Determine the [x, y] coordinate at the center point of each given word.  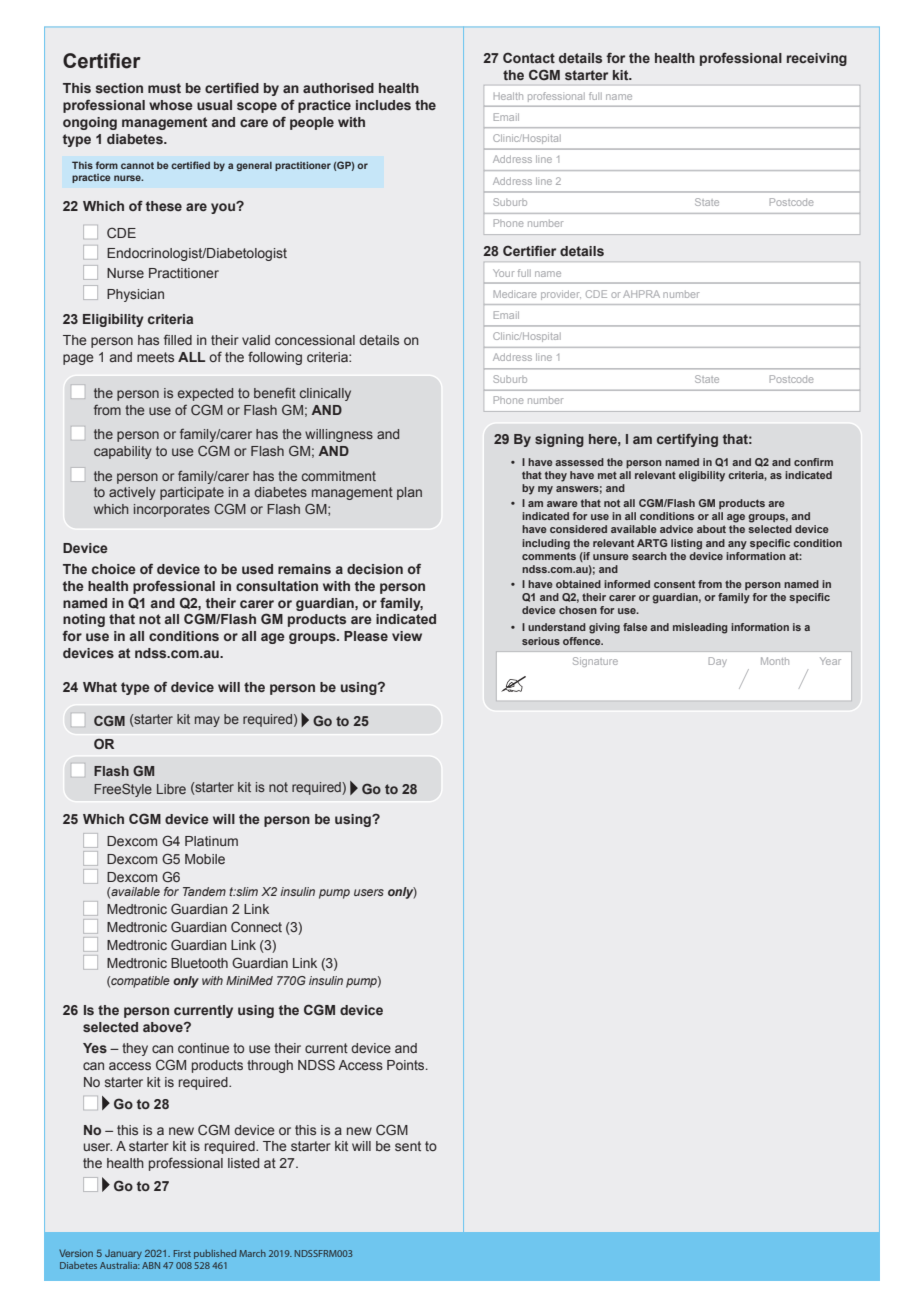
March [252, 1253]
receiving [817, 59]
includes [383, 105]
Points [407, 1065]
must [164, 88]
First [182, 1253]
